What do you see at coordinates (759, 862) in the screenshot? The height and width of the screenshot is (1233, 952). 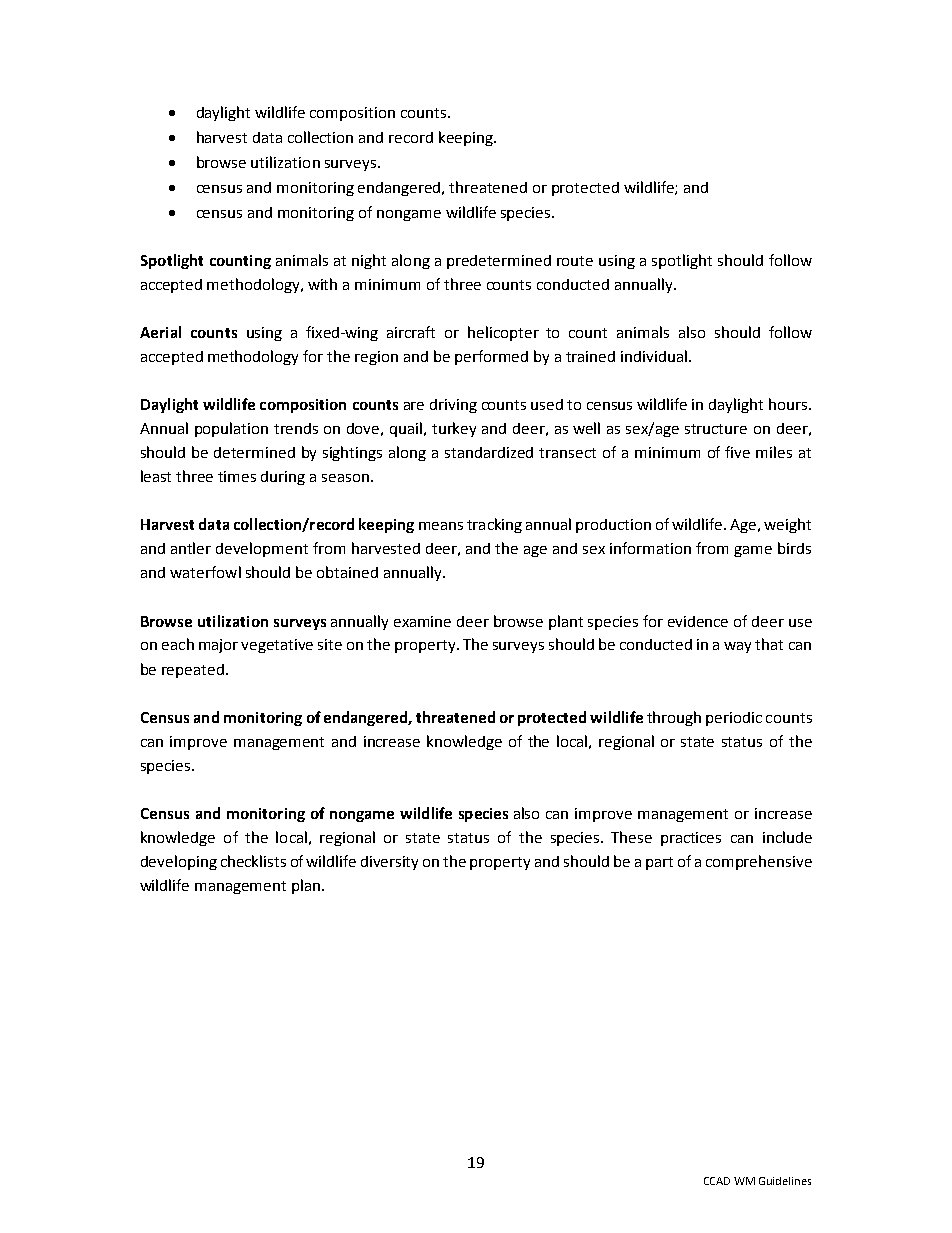 I see `comprehensive` at bounding box center [759, 862].
